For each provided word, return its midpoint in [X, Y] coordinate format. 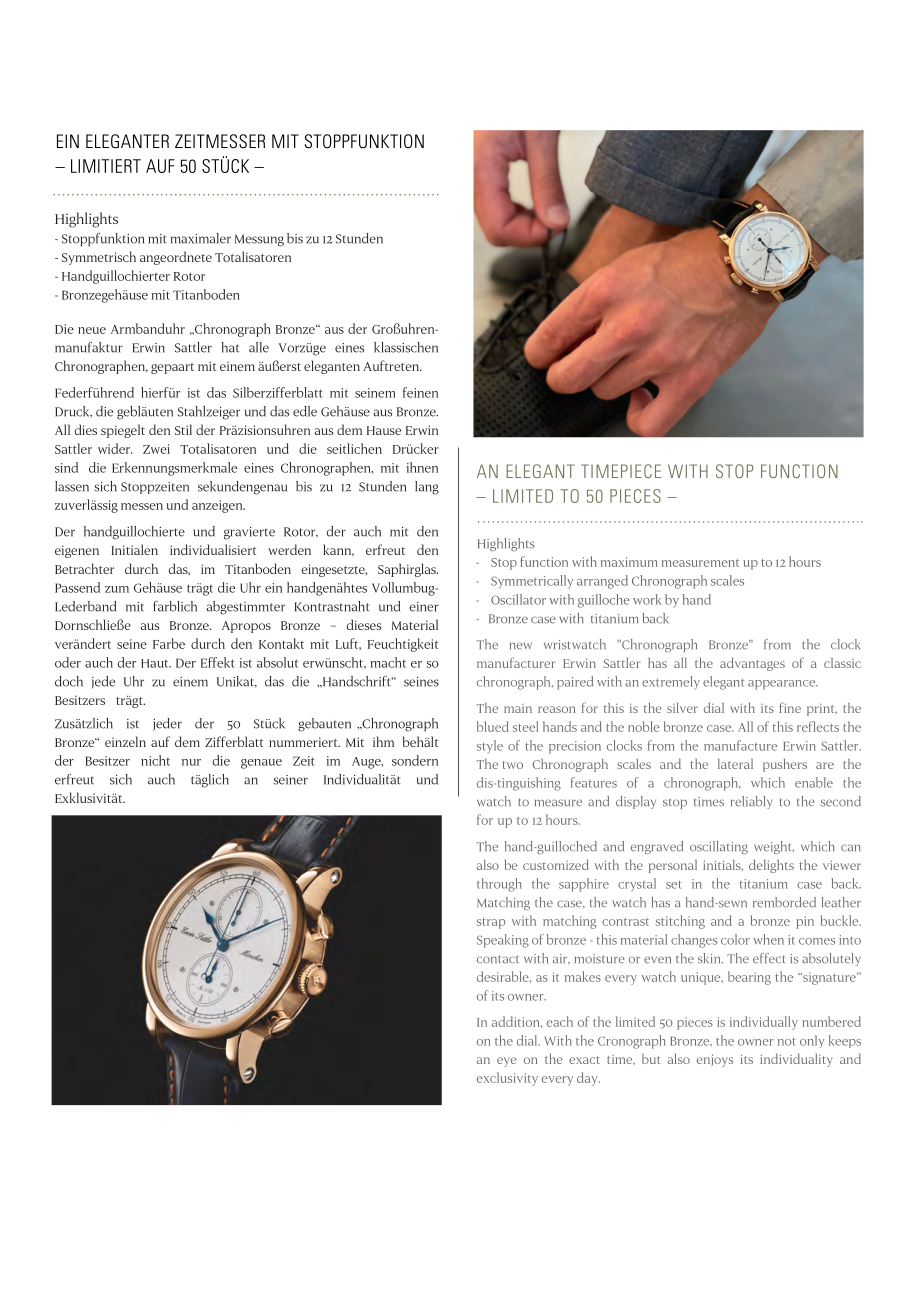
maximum [629, 562]
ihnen [422, 467]
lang [427, 488]
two [512, 765]
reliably [751, 802]
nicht [155, 760]
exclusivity [507, 1079]
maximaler [201, 238]
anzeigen [218, 506]
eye [507, 1062]
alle [259, 347]
